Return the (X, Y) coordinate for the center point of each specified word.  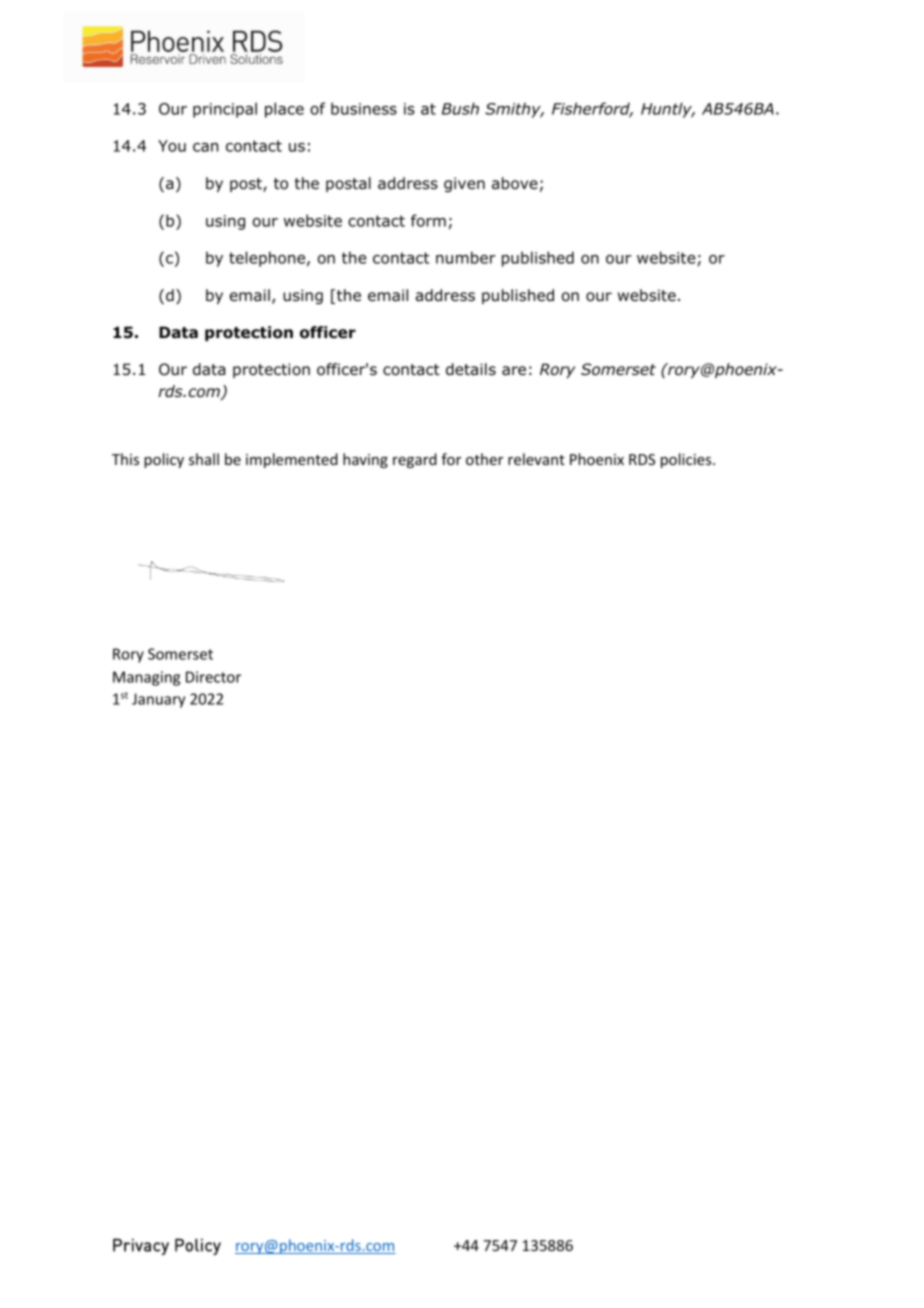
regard (415, 460)
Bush (460, 108)
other (484, 459)
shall (204, 459)
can (206, 147)
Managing (146, 678)
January (158, 700)
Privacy (141, 1246)
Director (213, 677)
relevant (536, 459)
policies (687, 460)
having (365, 460)
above (515, 183)
